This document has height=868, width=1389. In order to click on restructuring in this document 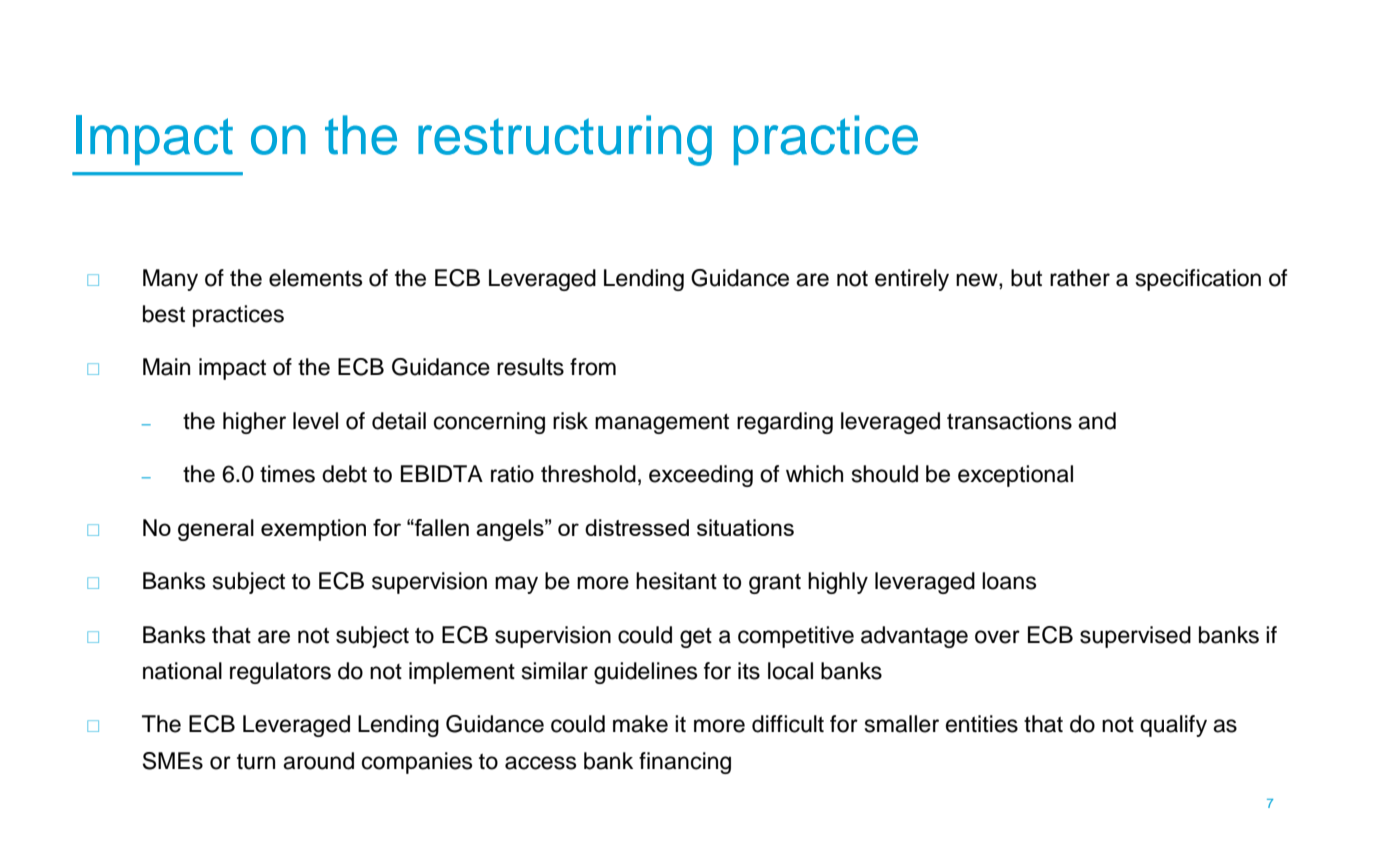, I will do `click(565, 140)`.
